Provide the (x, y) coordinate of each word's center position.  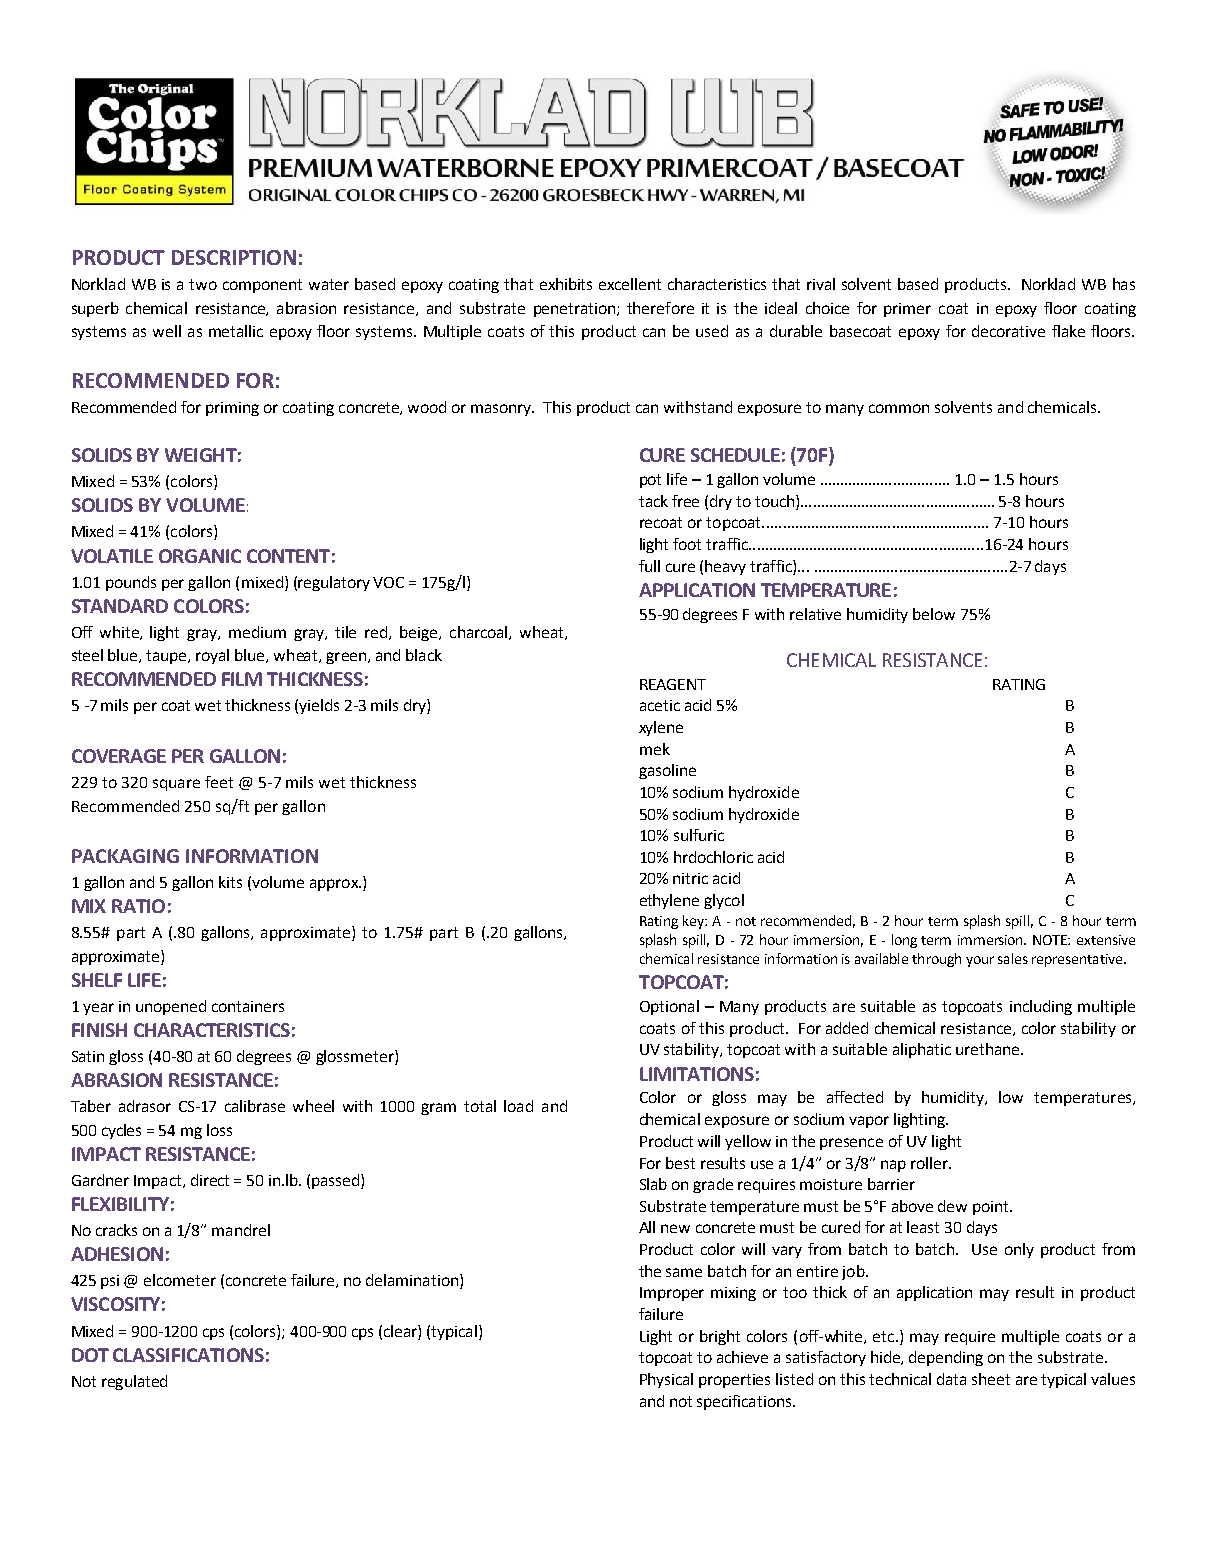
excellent (630, 284)
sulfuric (699, 835)
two (203, 284)
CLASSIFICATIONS (188, 1355)
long (904, 941)
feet (219, 782)
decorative (1008, 331)
